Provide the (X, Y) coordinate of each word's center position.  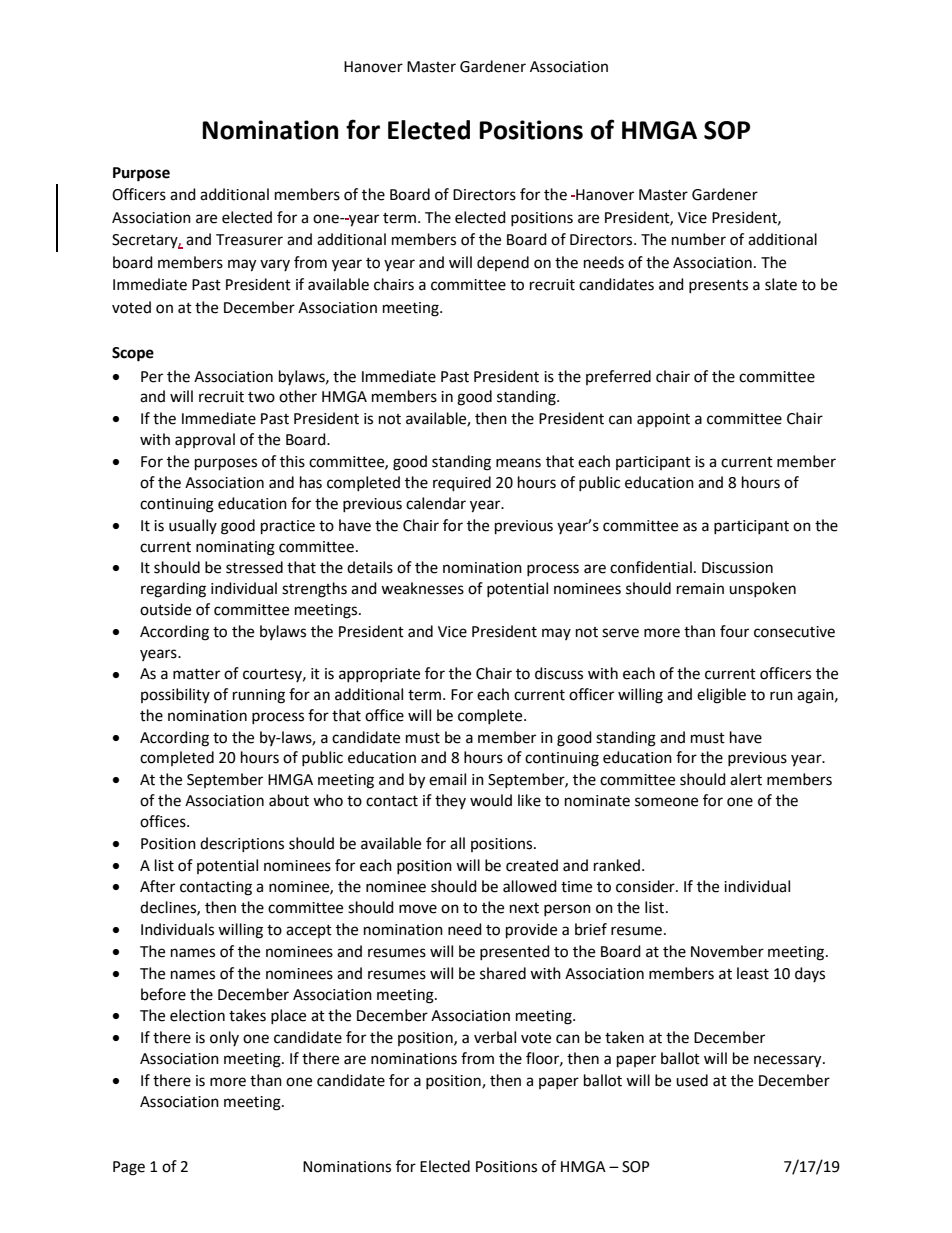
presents (718, 286)
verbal (495, 1037)
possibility (175, 695)
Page (129, 1168)
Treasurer (249, 240)
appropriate (379, 675)
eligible (721, 696)
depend (503, 263)
